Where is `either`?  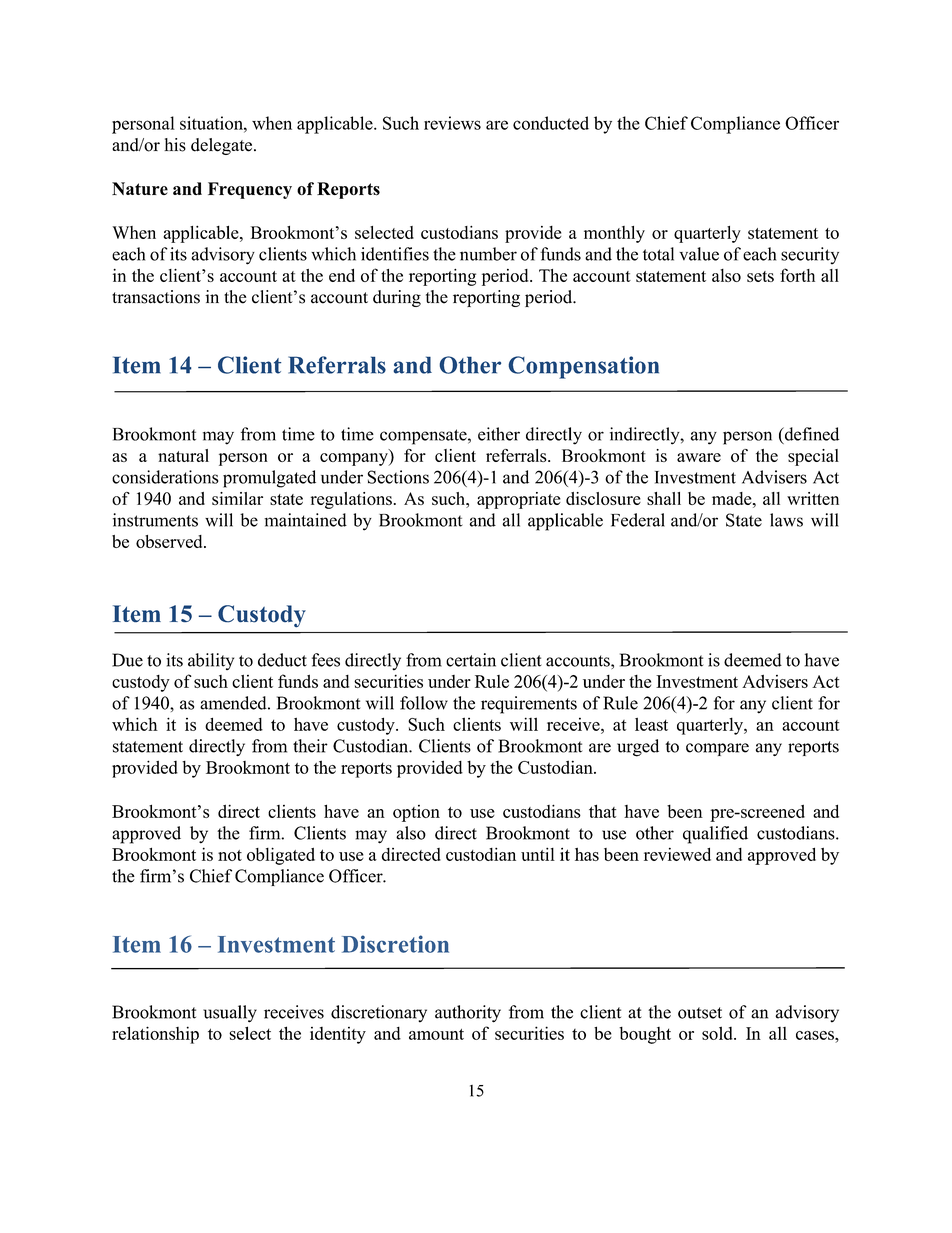 either is located at coordinates (499, 434).
